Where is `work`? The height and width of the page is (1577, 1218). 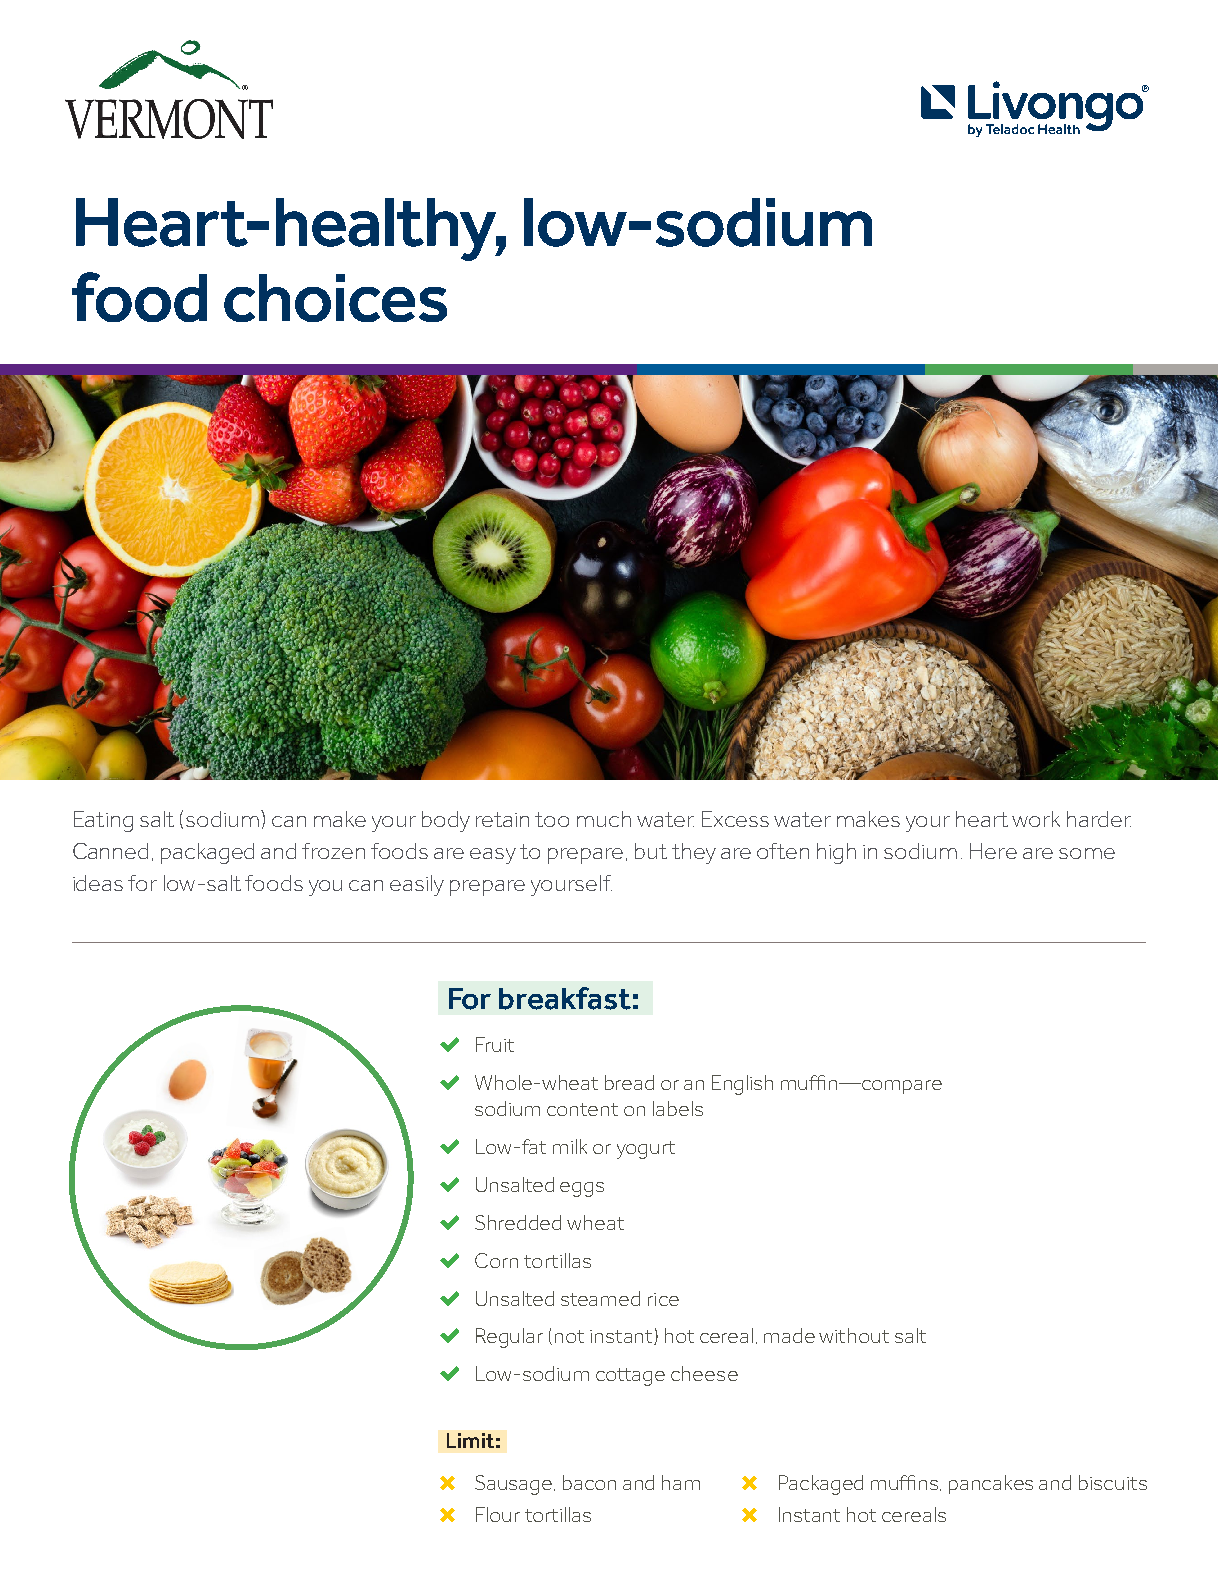 work is located at coordinates (1036, 819).
